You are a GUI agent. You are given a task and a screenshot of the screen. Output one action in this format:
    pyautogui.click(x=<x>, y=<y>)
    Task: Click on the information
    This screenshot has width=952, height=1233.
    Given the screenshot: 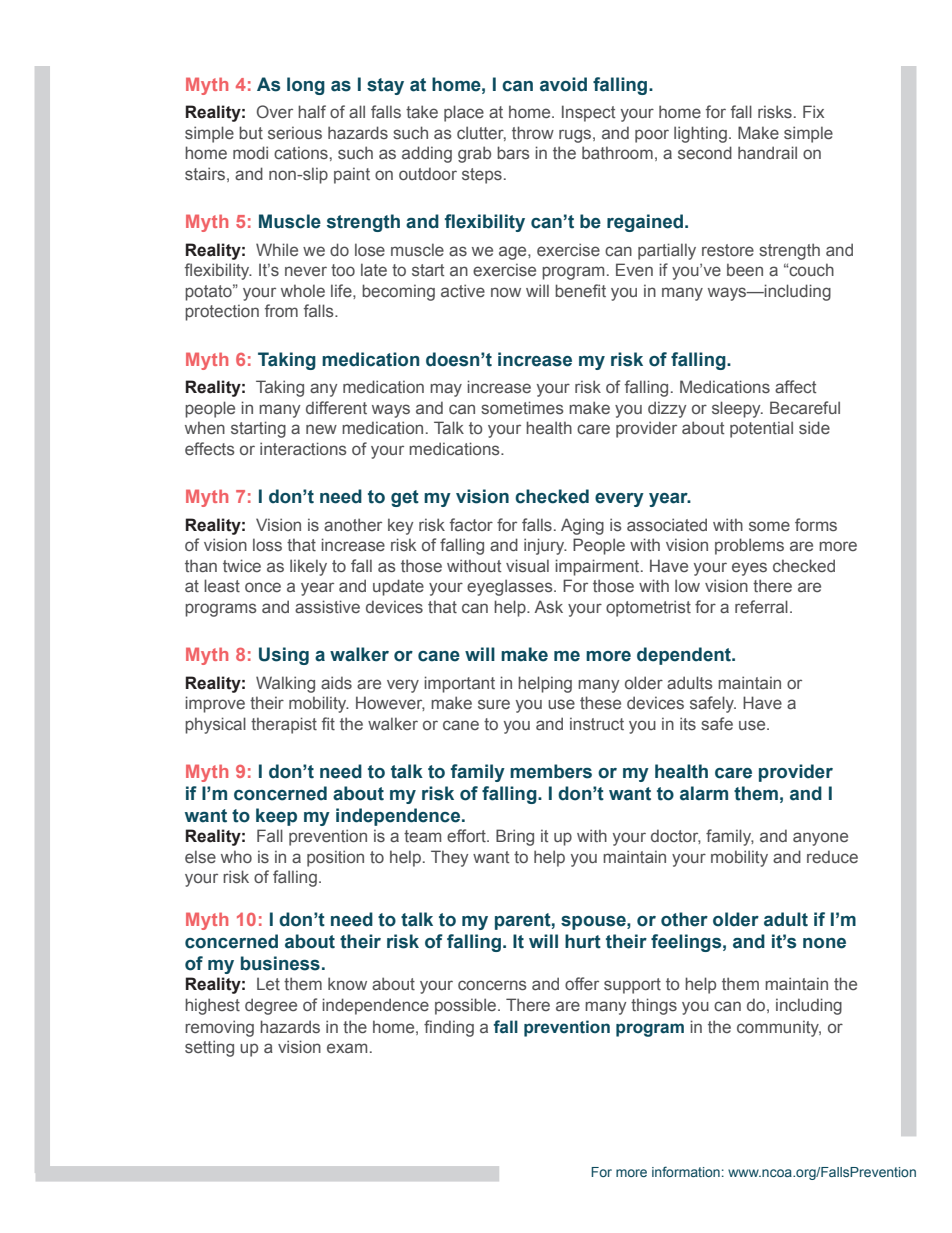 What is the action you would take?
    pyautogui.click(x=686, y=1171)
